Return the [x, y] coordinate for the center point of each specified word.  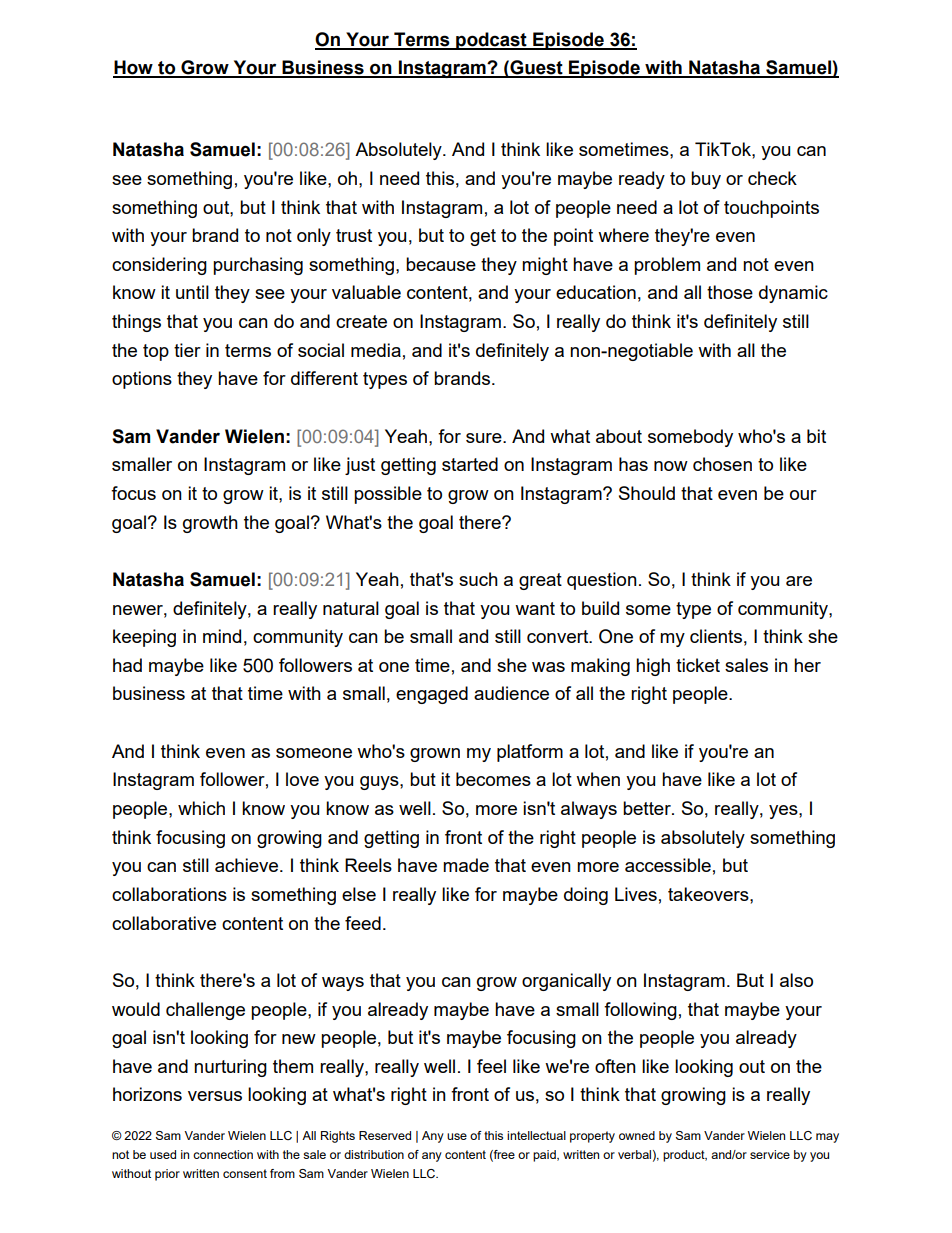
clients [716, 636]
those [730, 292]
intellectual [536, 1135]
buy [706, 180]
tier [187, 350]
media [376, 350]
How [134, 68]
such [478, 579]
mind [222, 636]
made [466, 865]
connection [223, 1154]
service [770, 1154]
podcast [491, 41]
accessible [668, 865]
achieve [248, 865]
